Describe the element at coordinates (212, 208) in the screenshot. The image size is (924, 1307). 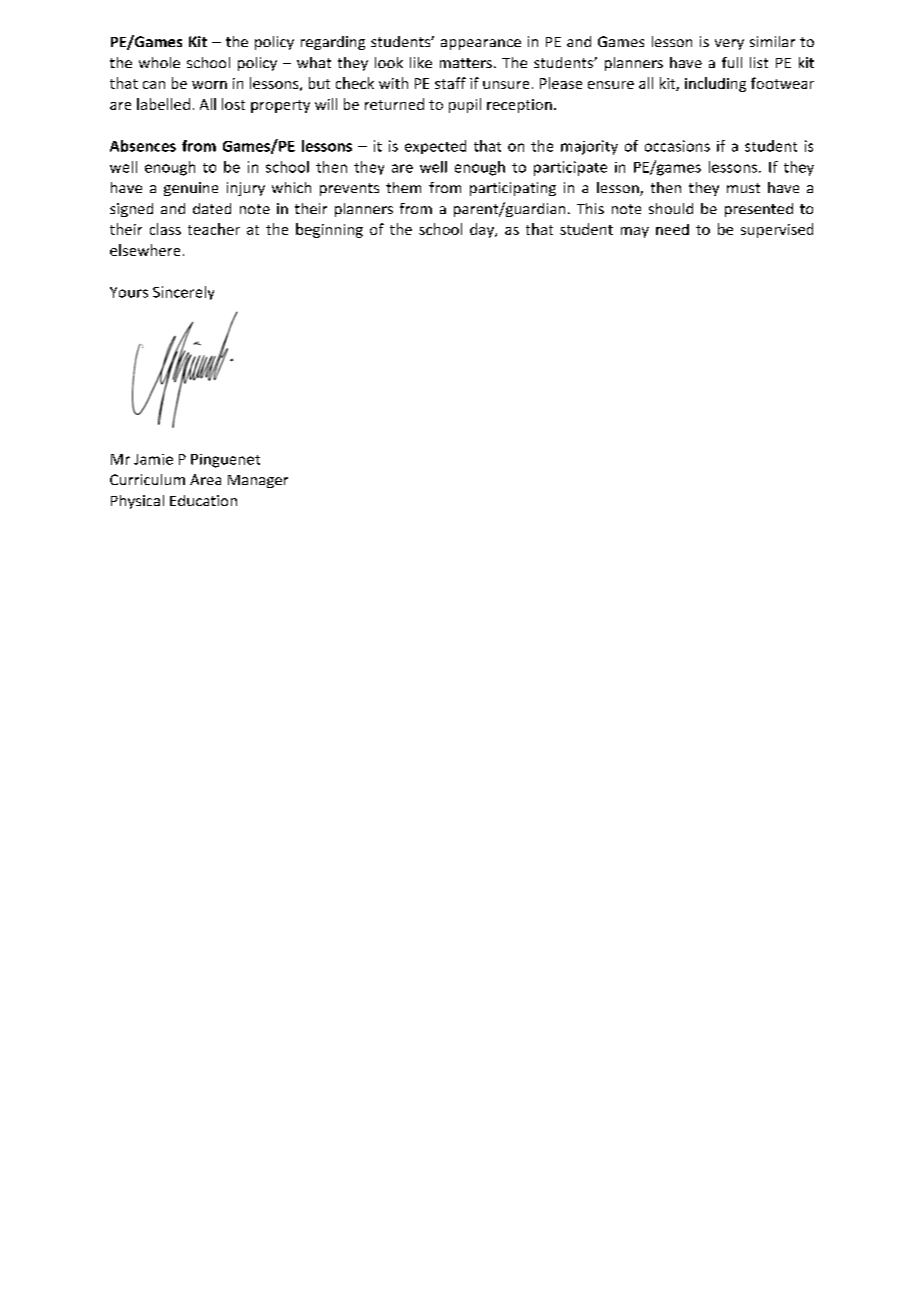
I see `dated` at that location.
